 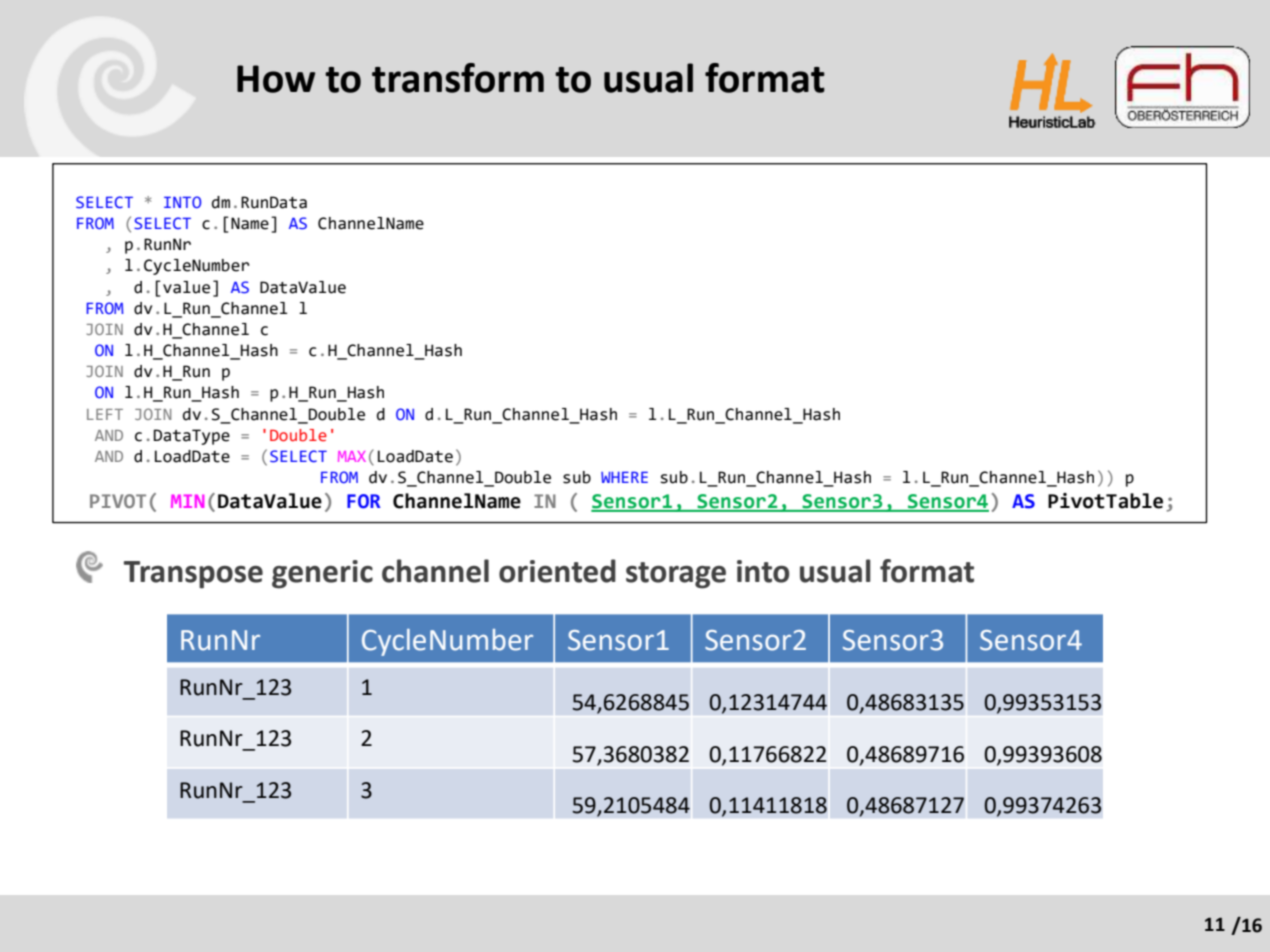 What do you see at coordinates (193, 575) in the screenshot?
I see `Transpose` at bounding box center [193, 575].
